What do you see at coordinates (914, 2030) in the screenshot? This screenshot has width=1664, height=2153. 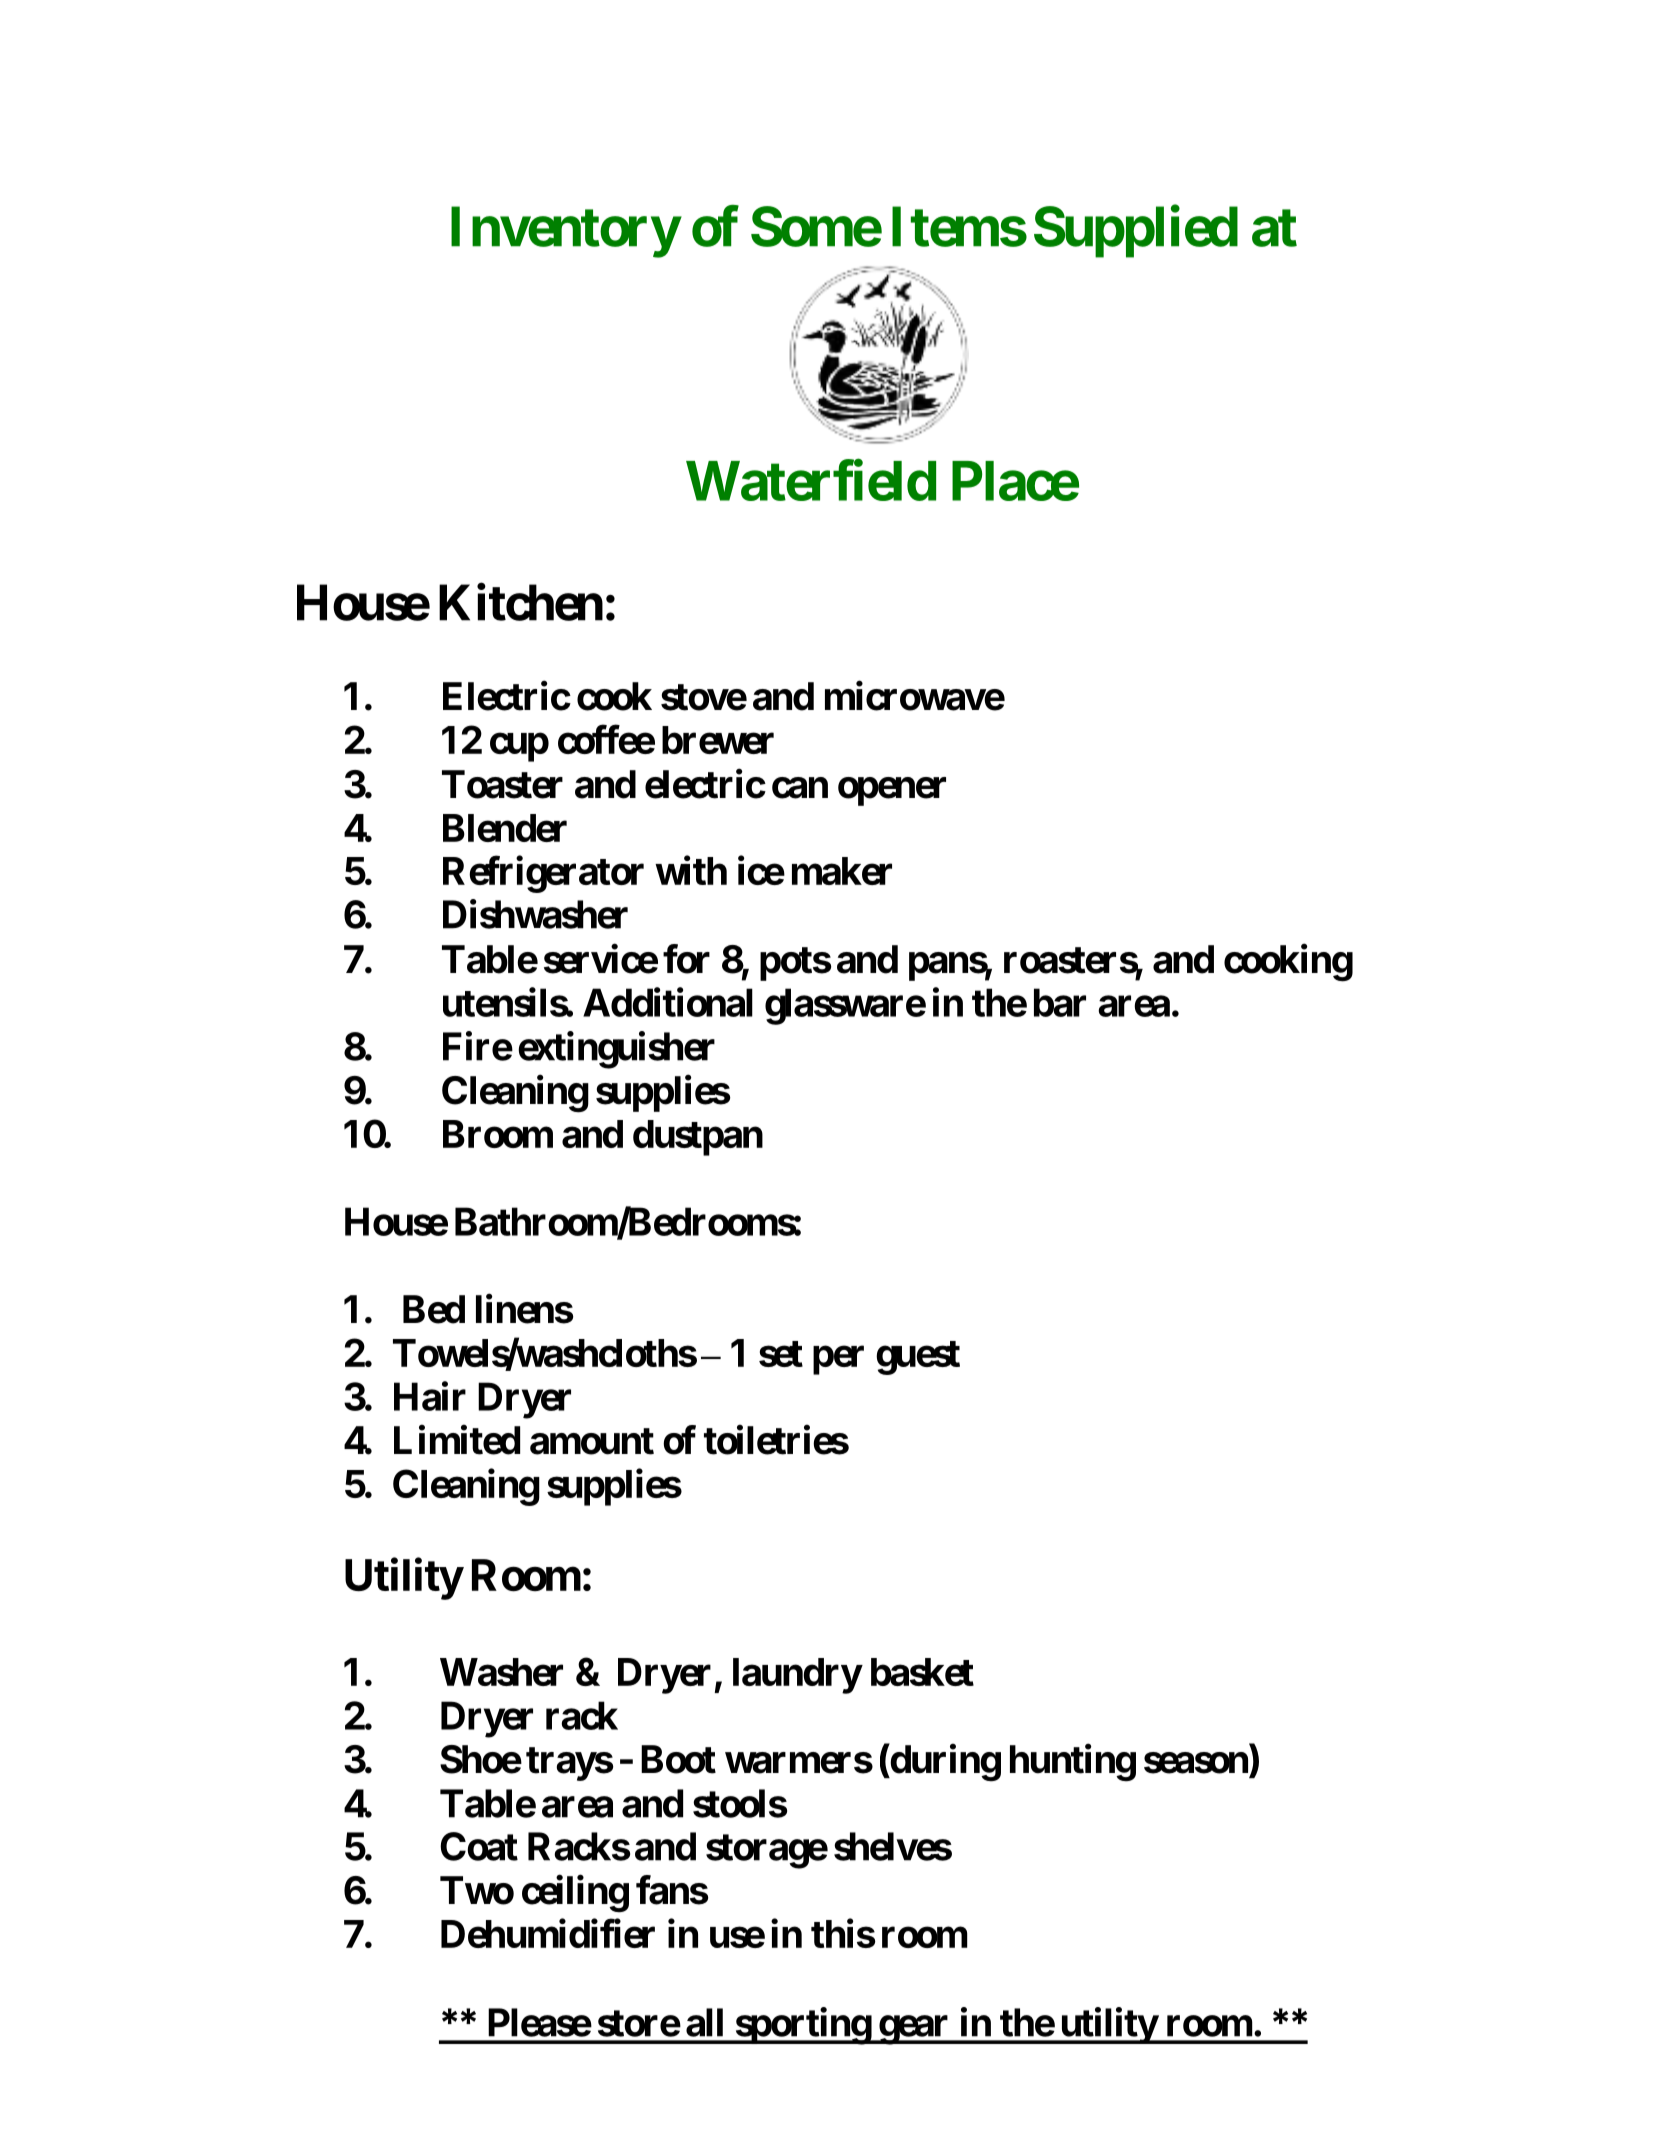 I see `gear` at bounding box center [914, 2030].
